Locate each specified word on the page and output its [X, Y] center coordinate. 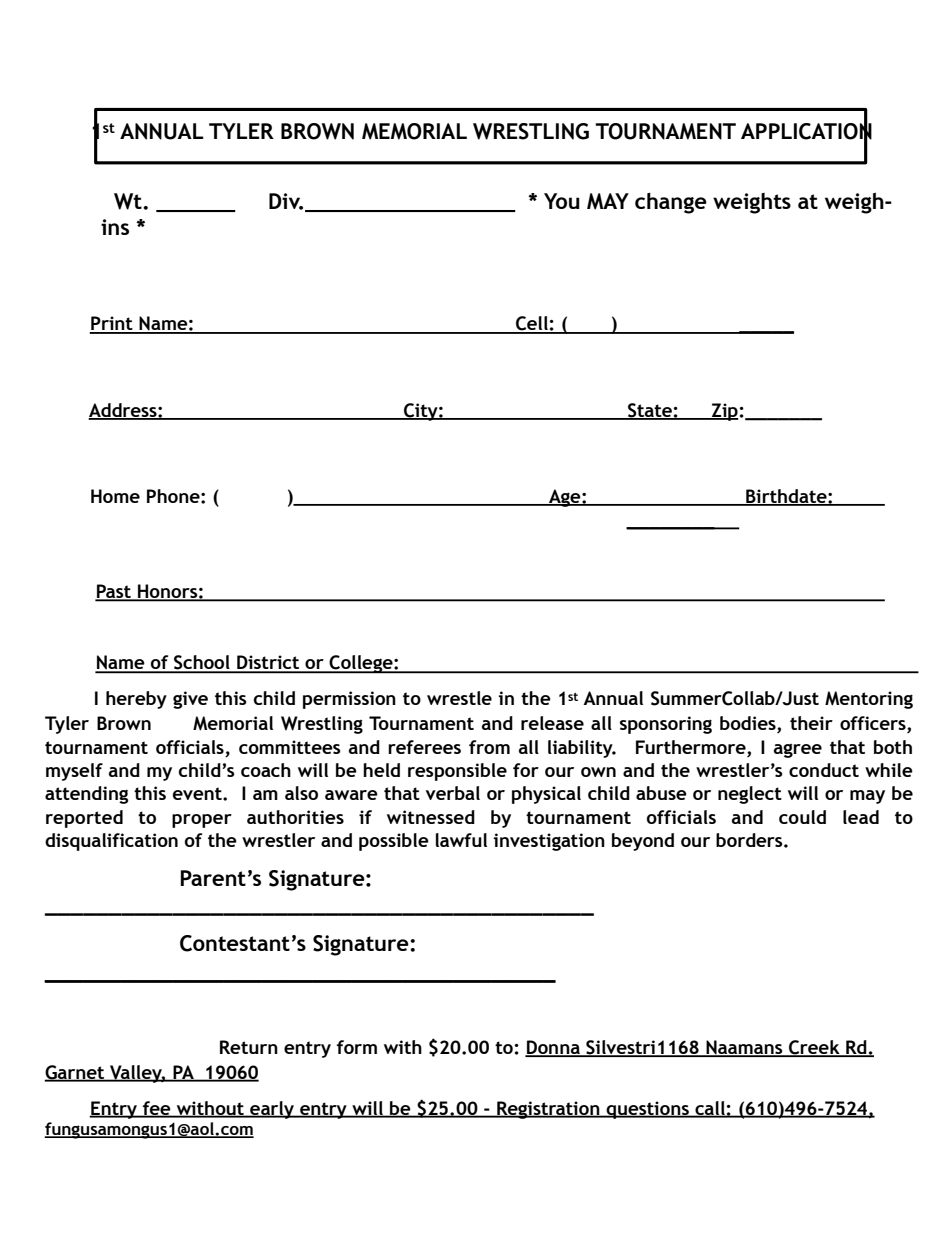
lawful [461, 840]
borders [750, 840]
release [552, 723]
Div [286, 201]
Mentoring [869, 700]
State [650, 411]
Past [114, 592]
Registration [548, 1110]
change [671, 203]
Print [112, 324]
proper [202, 821]
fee [157, 1109]
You [562, 201]
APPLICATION [806, 130]
